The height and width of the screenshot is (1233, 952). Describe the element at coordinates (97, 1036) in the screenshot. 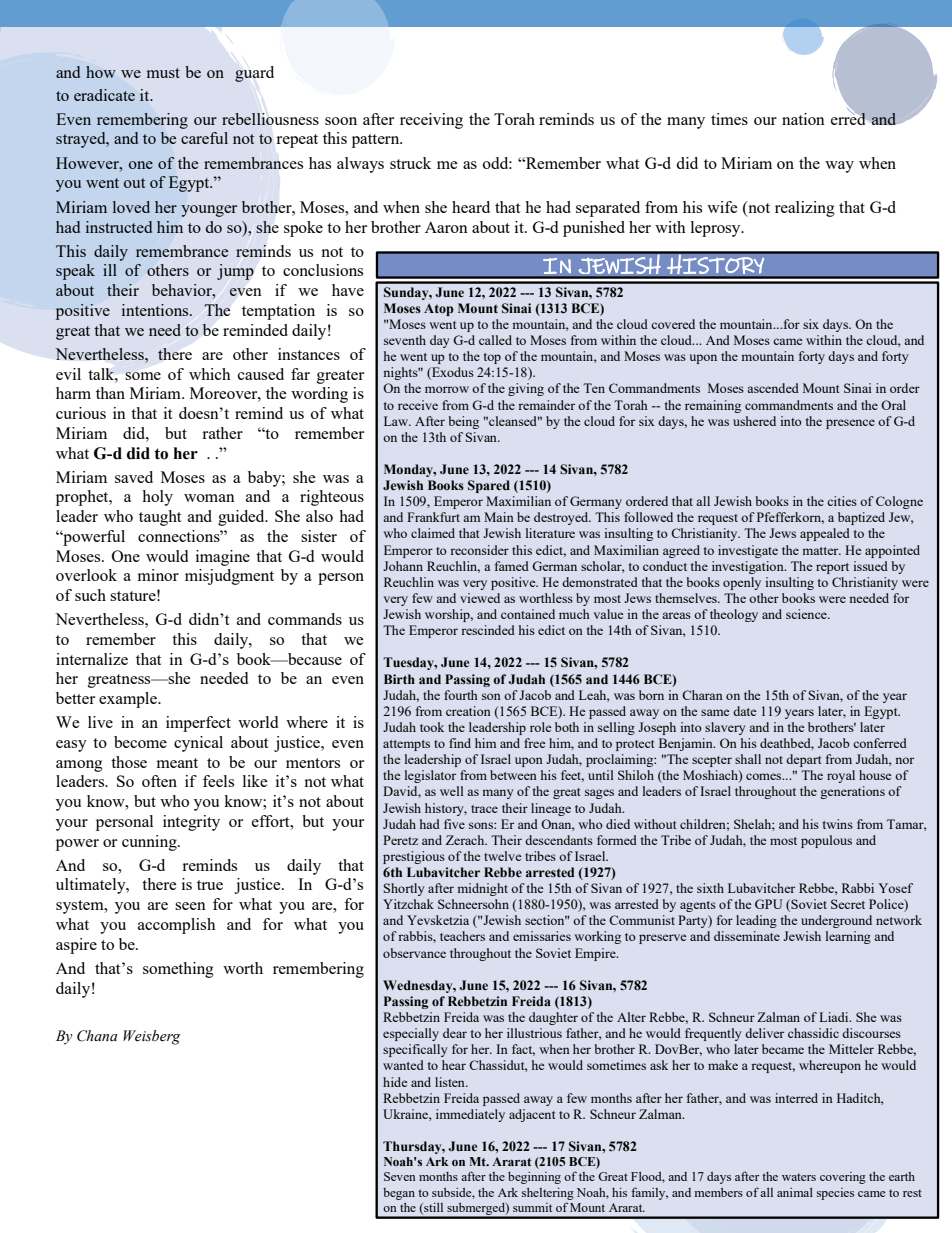

I see `Chana` at that location.
